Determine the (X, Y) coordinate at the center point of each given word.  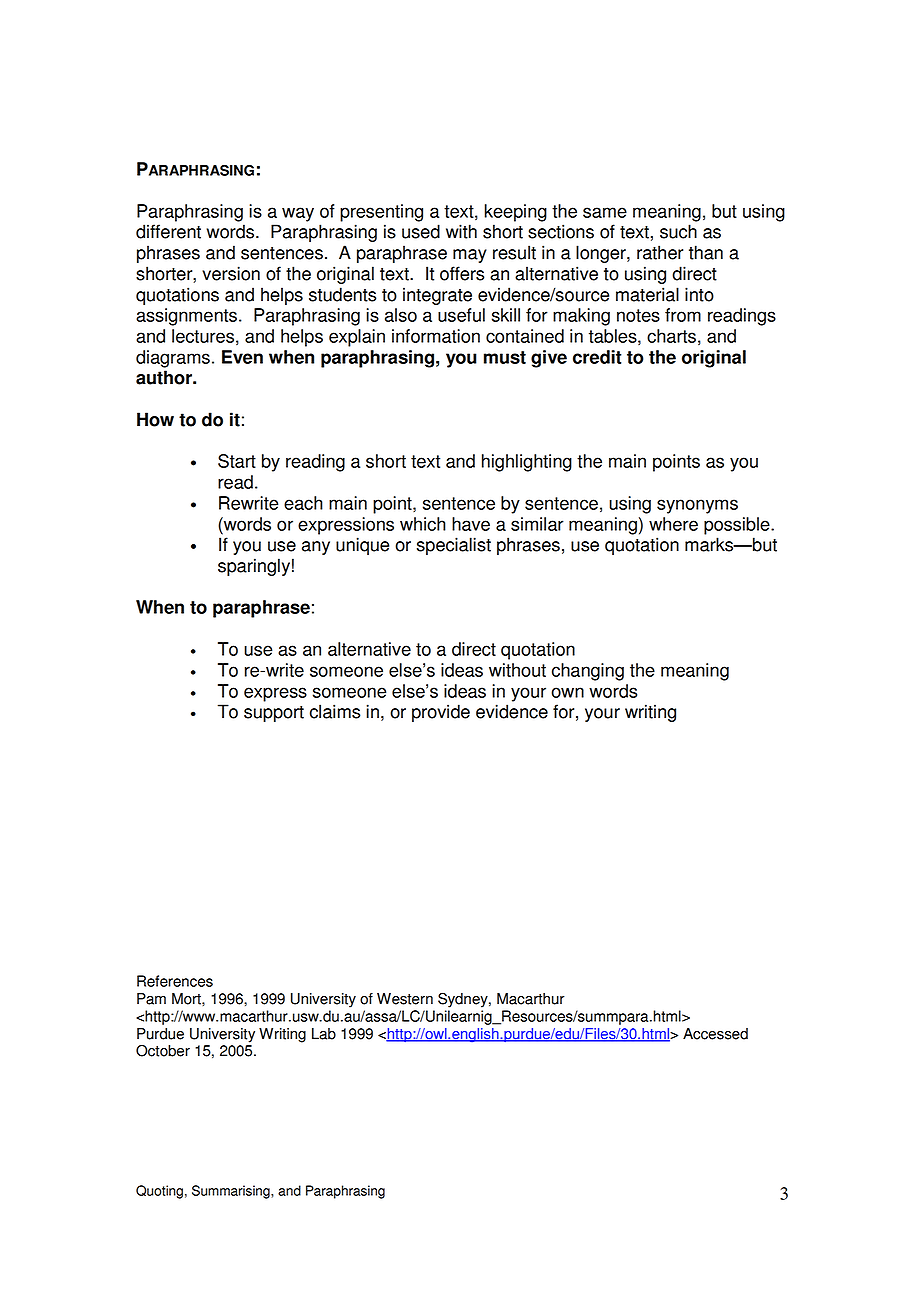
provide (441, 713)
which (423, 524)
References (175, 981)
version (231, 273)
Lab (324, 1034)
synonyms (697, 506)
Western (405, 999)
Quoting (159, 1192)
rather (660, 252)
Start (237, 461)
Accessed (715, 1034)
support (274, 714)
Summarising (232, 1192)
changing (588, 672)
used (421, 231)
